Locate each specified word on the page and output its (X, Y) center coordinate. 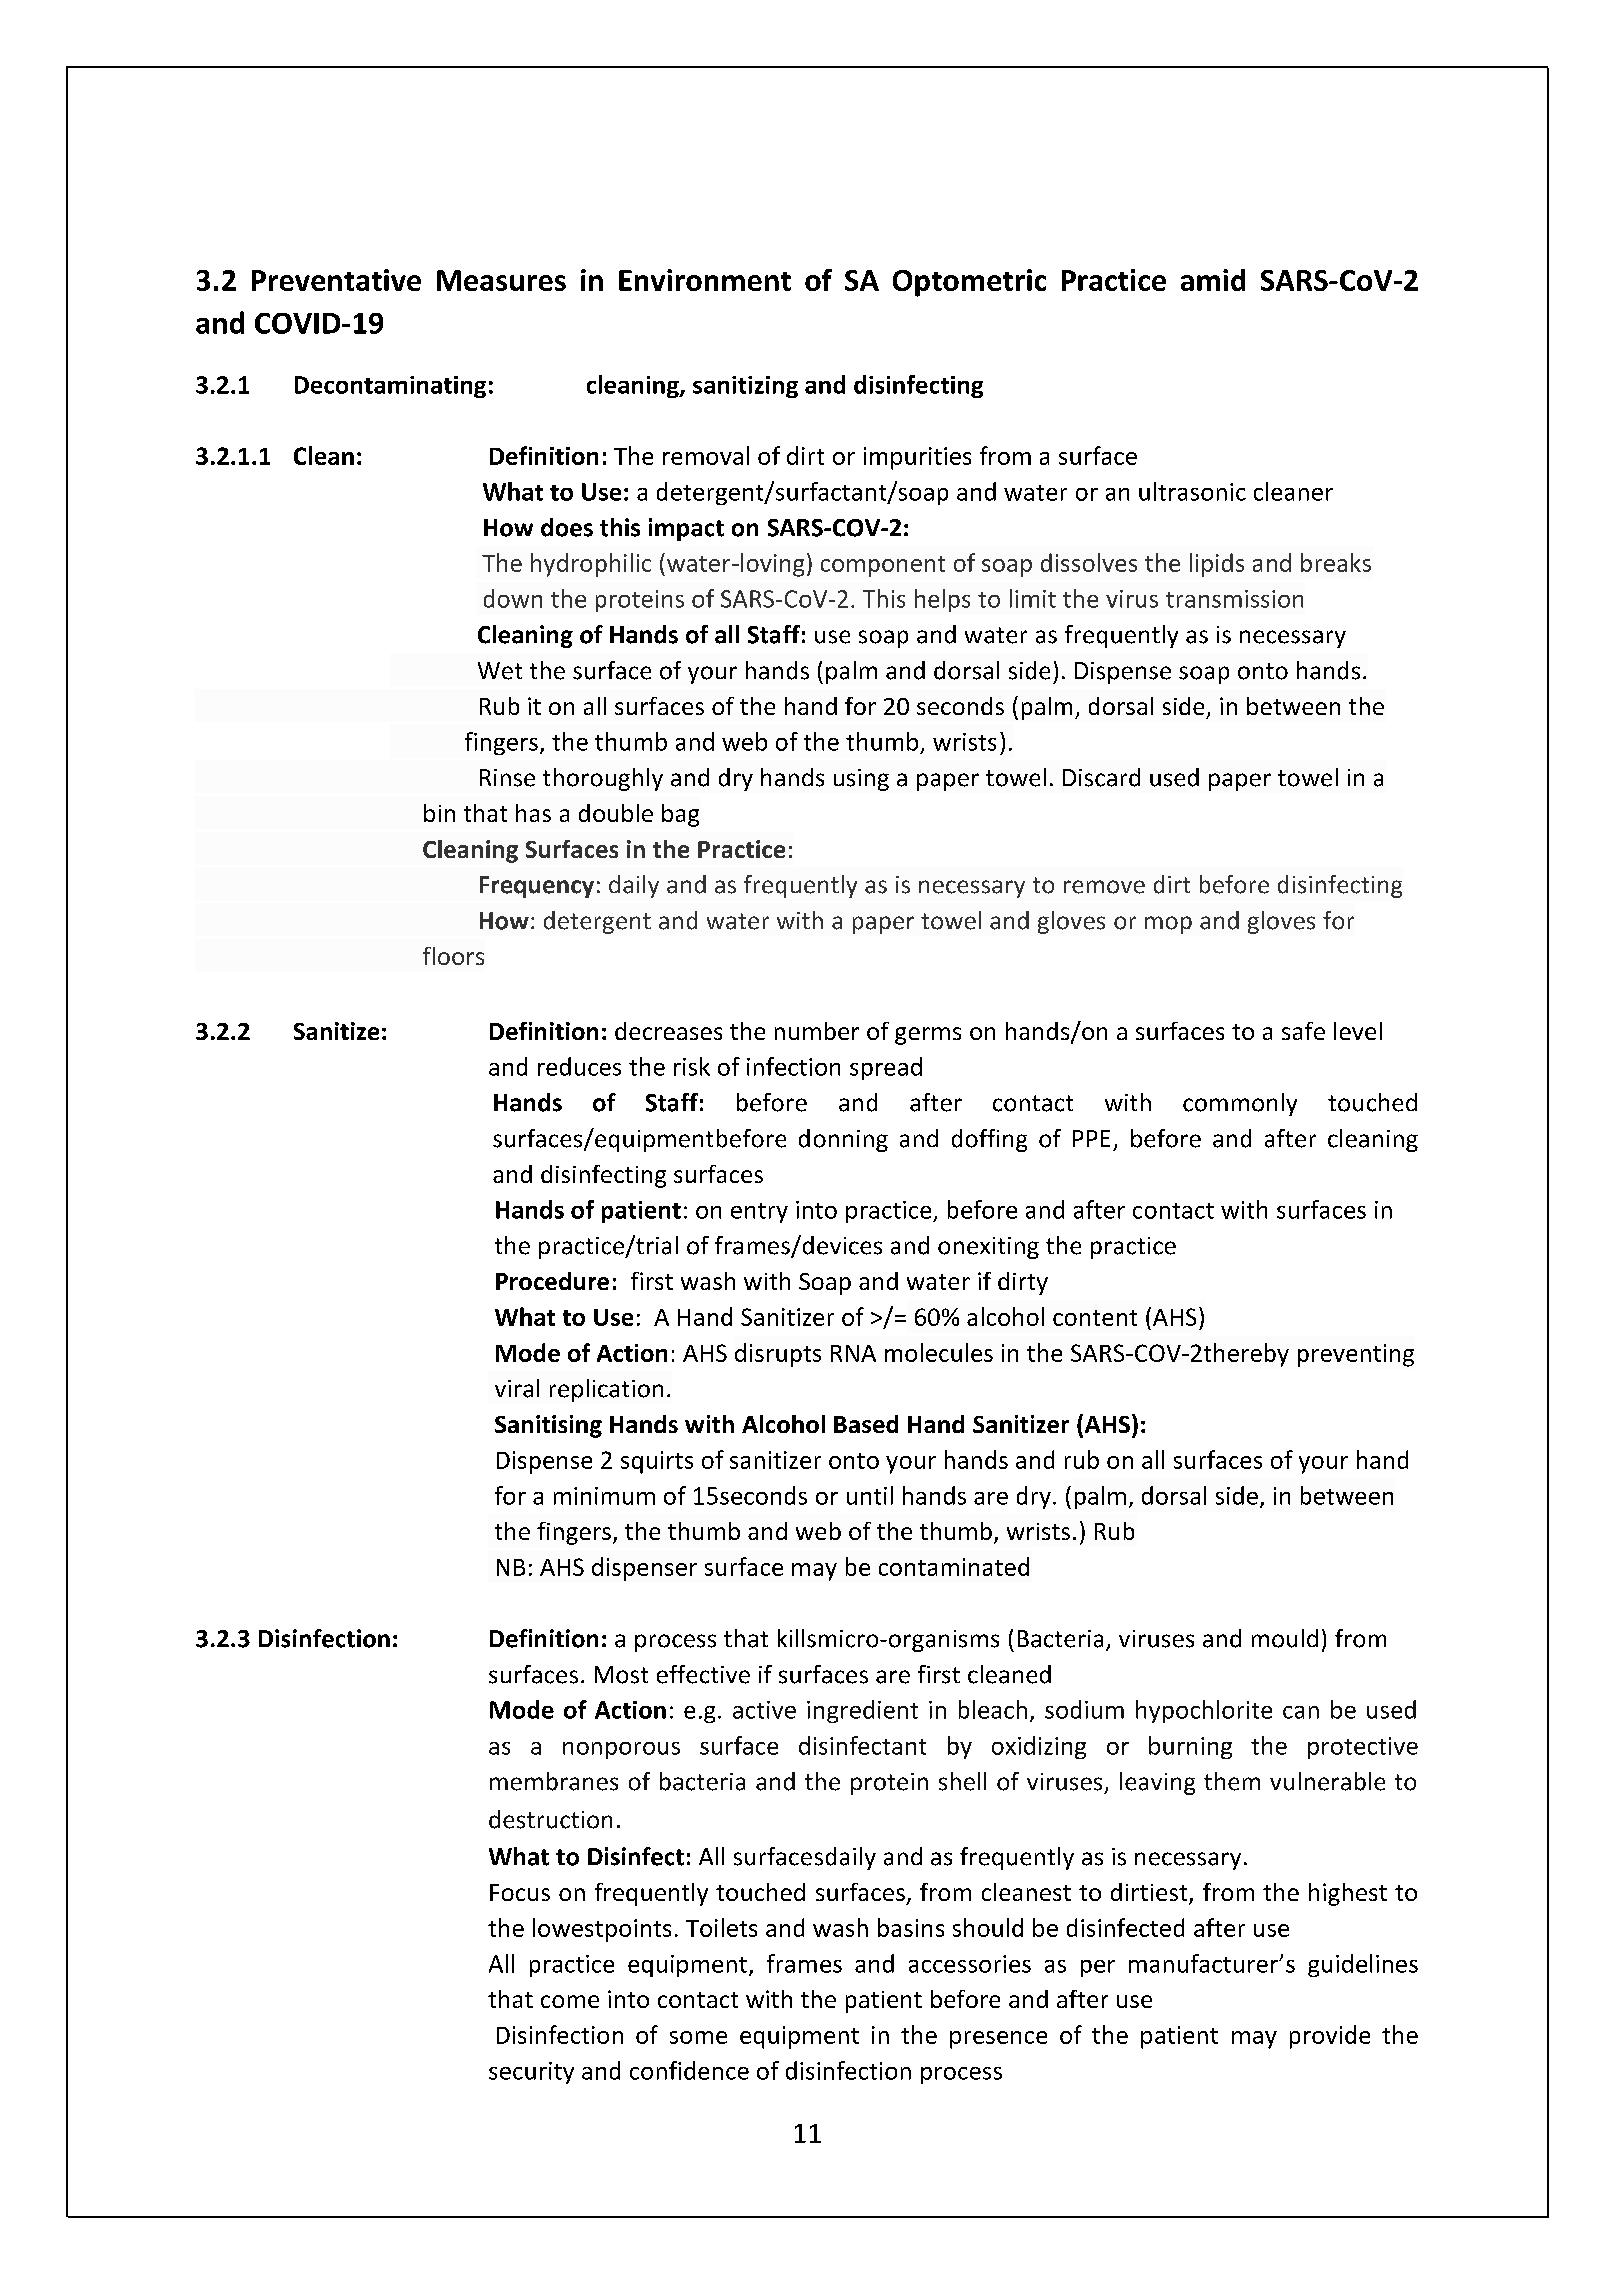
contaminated (954, 1566)
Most (621, 1675)
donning (843, 1140)
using (861, 780)
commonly (1240, 1104)
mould (1285, 1638)
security (531, 2073)
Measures (501, 280)
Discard (1101, 777)
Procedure (552, 1281)
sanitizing (745, 387)
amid (1213, 280)
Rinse (507, 778)
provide (1330, 2037)
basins (911, 1927)
